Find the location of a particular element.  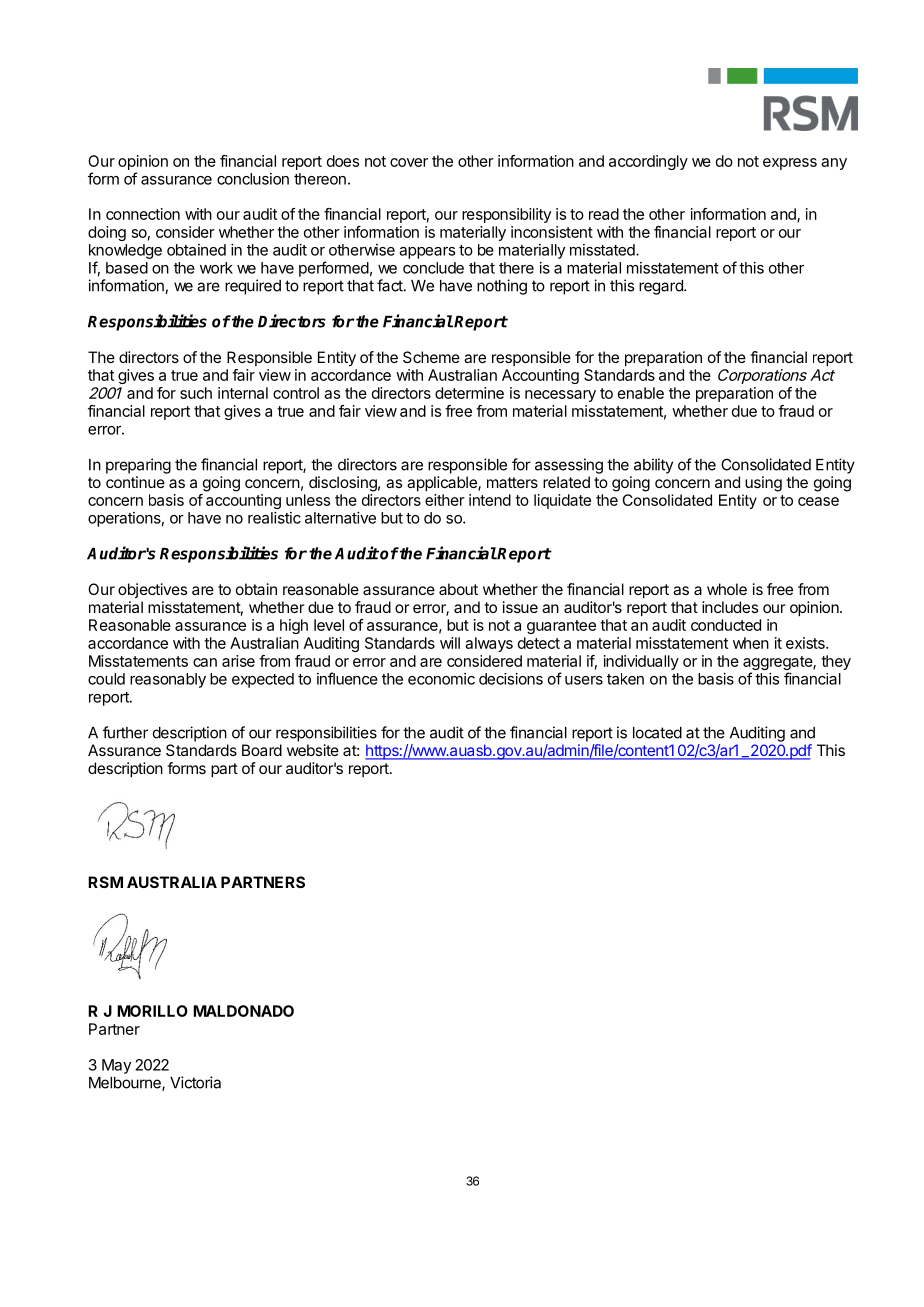

MALDONADO is located at coordinates (243, 1011).
